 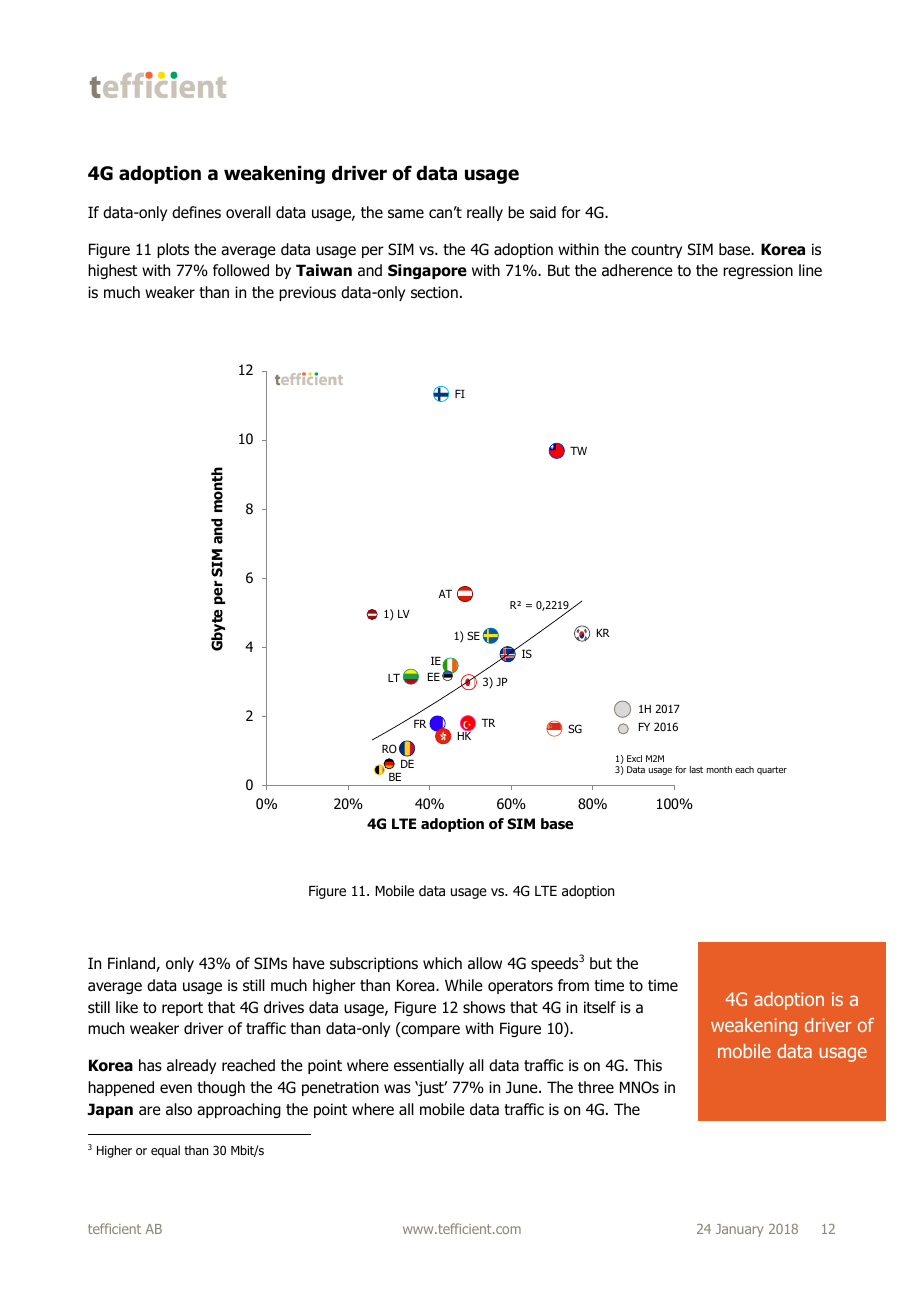 What do you see at coordinates (758, 271) in the screenshot?
I see `regression` at bounding box center [758, 271].
